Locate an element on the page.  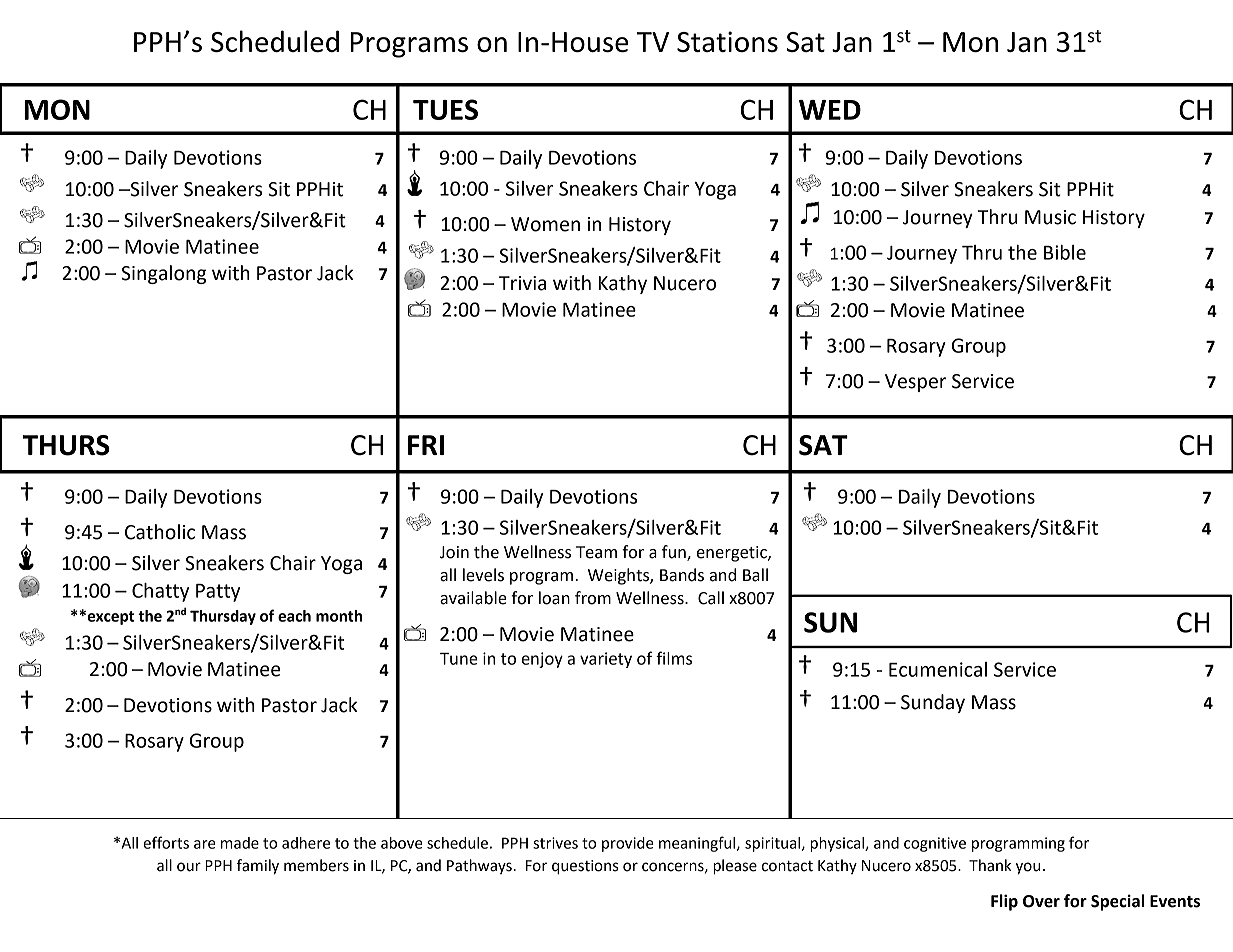
Stations is located at coordinates (727, 41).
